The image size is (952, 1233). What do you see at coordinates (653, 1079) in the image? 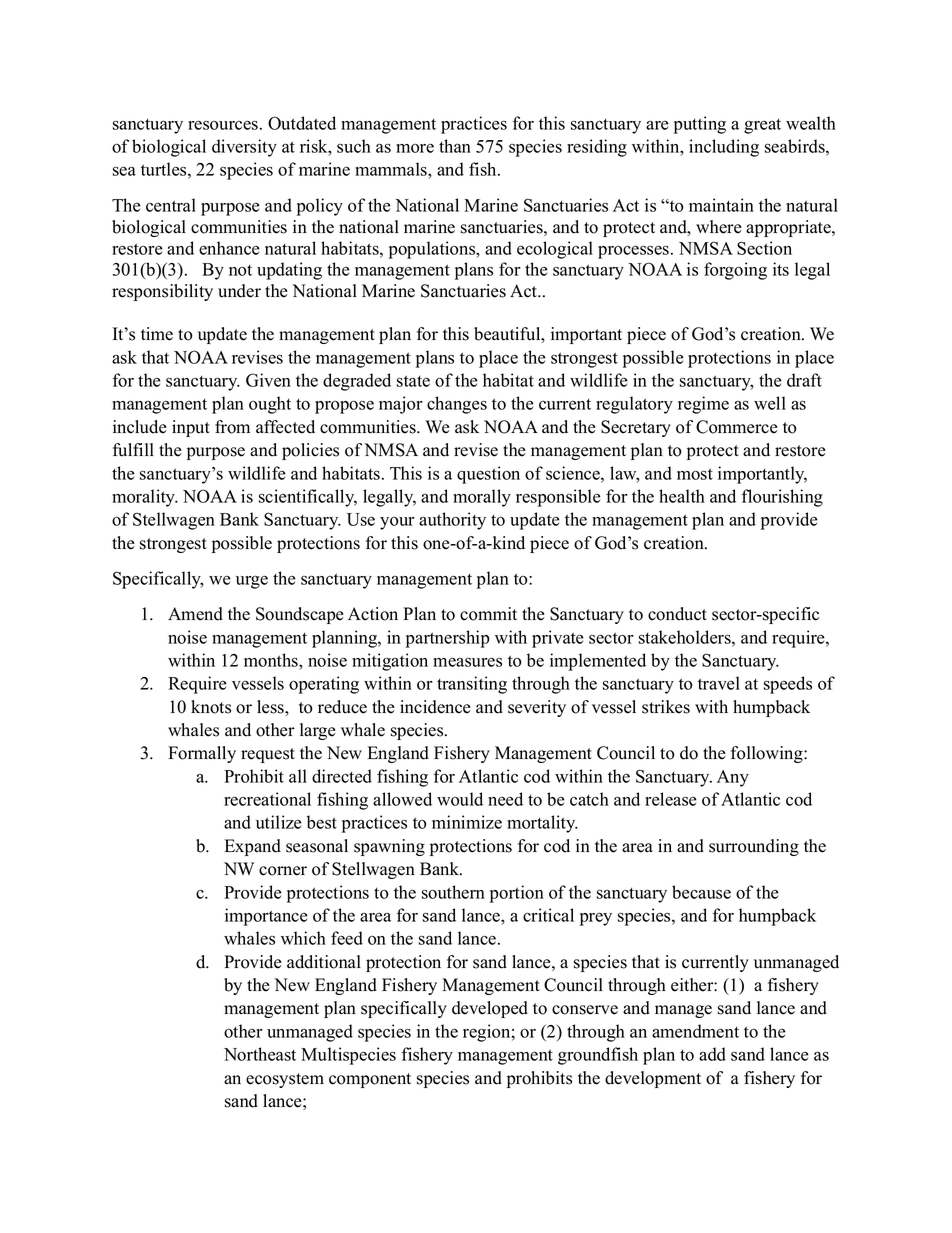
I see `development` at bounding box center [653, 1079].
